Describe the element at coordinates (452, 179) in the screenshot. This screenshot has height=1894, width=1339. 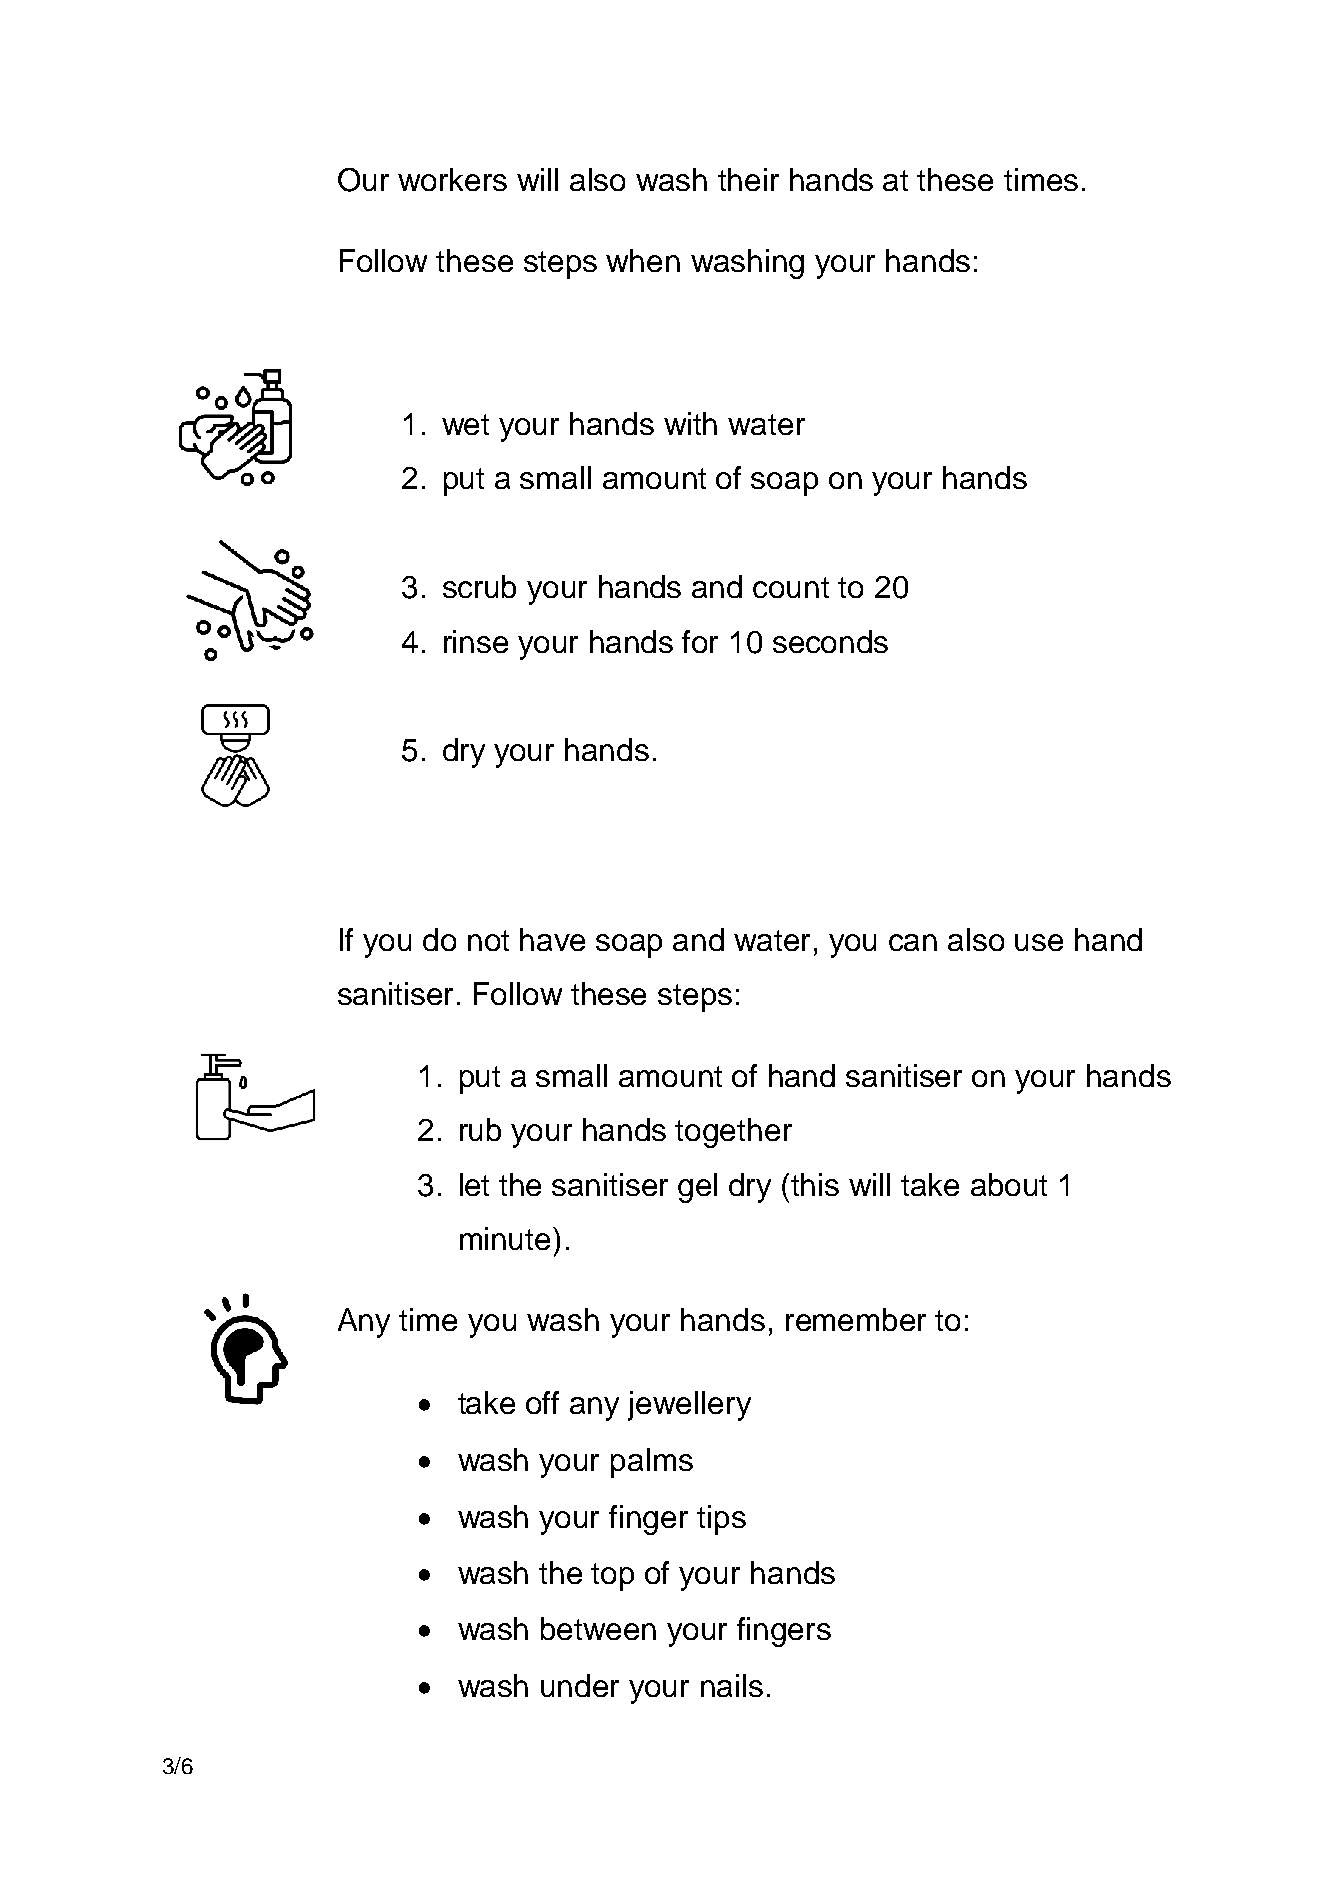
I see `workers` at that location.
